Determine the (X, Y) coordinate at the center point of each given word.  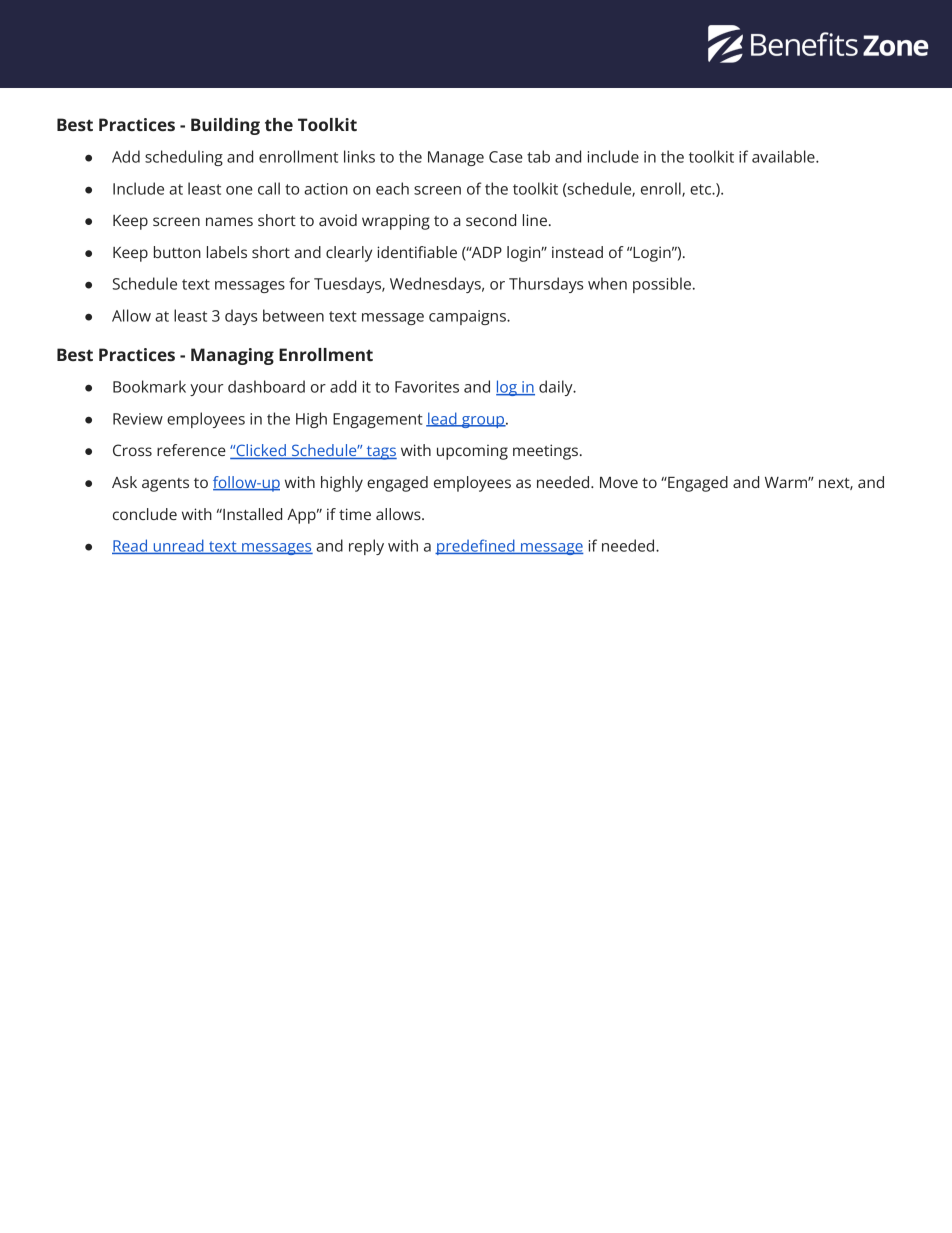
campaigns (468, 317)
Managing (232, 356)
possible (662, 285)
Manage (456, 158)
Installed (251, 514)
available (784, 156)
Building (225, 126)
